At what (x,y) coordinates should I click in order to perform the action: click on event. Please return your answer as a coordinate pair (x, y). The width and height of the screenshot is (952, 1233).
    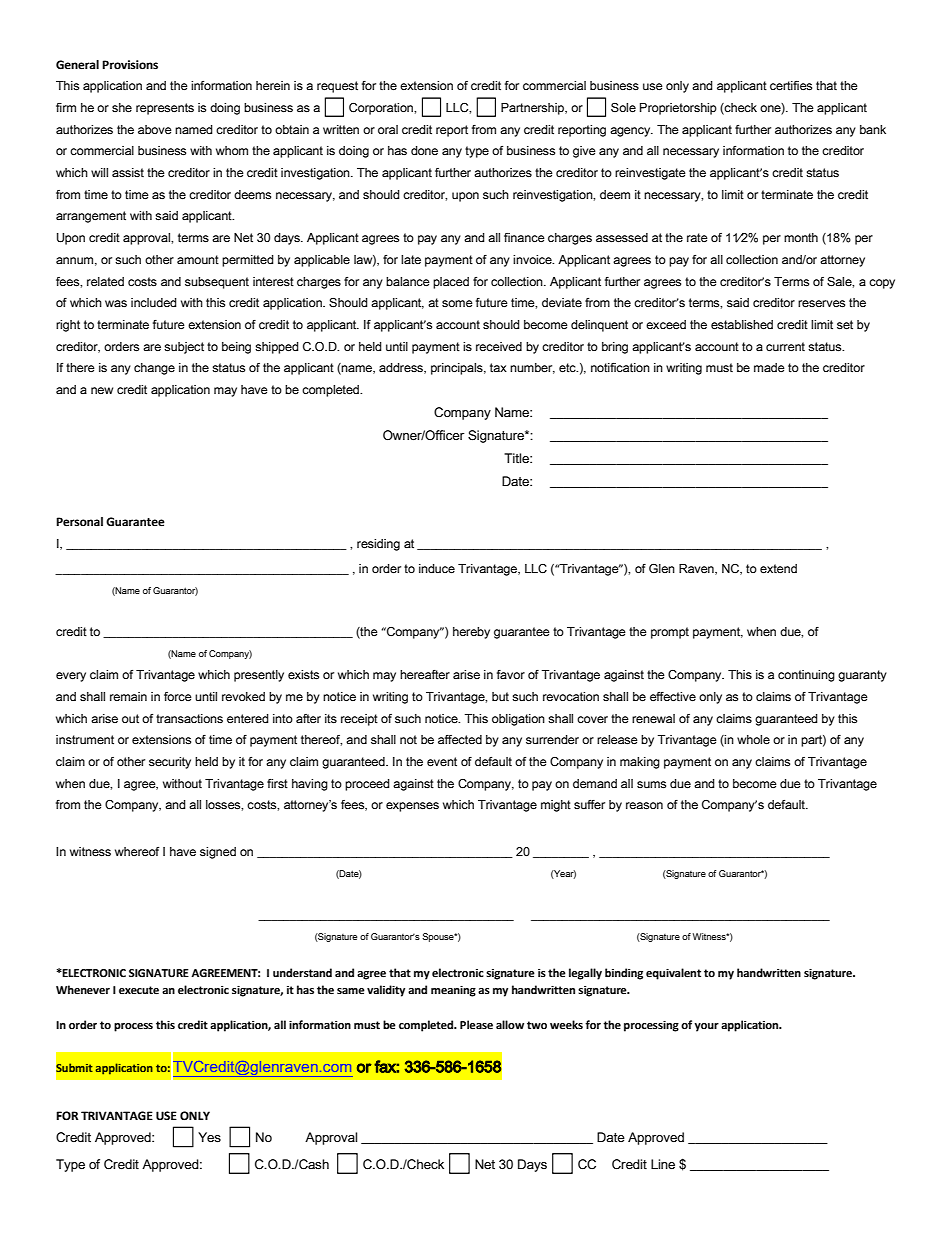
    Looking at the image, I should click on (442, 762).
